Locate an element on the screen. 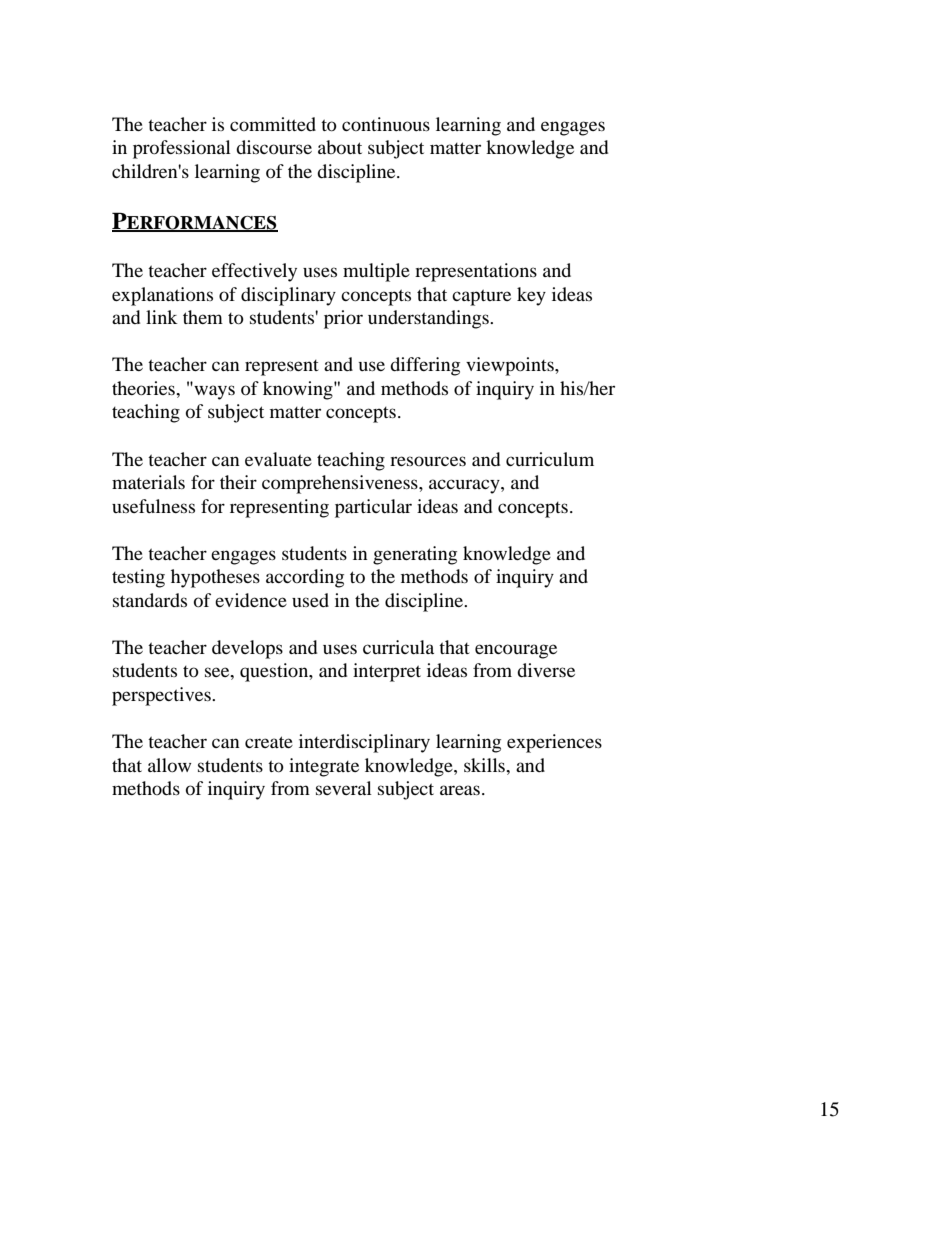 The width and height of the screenshot is (952, 1233). comprehensiveness is located at coordinates (341, 484).
